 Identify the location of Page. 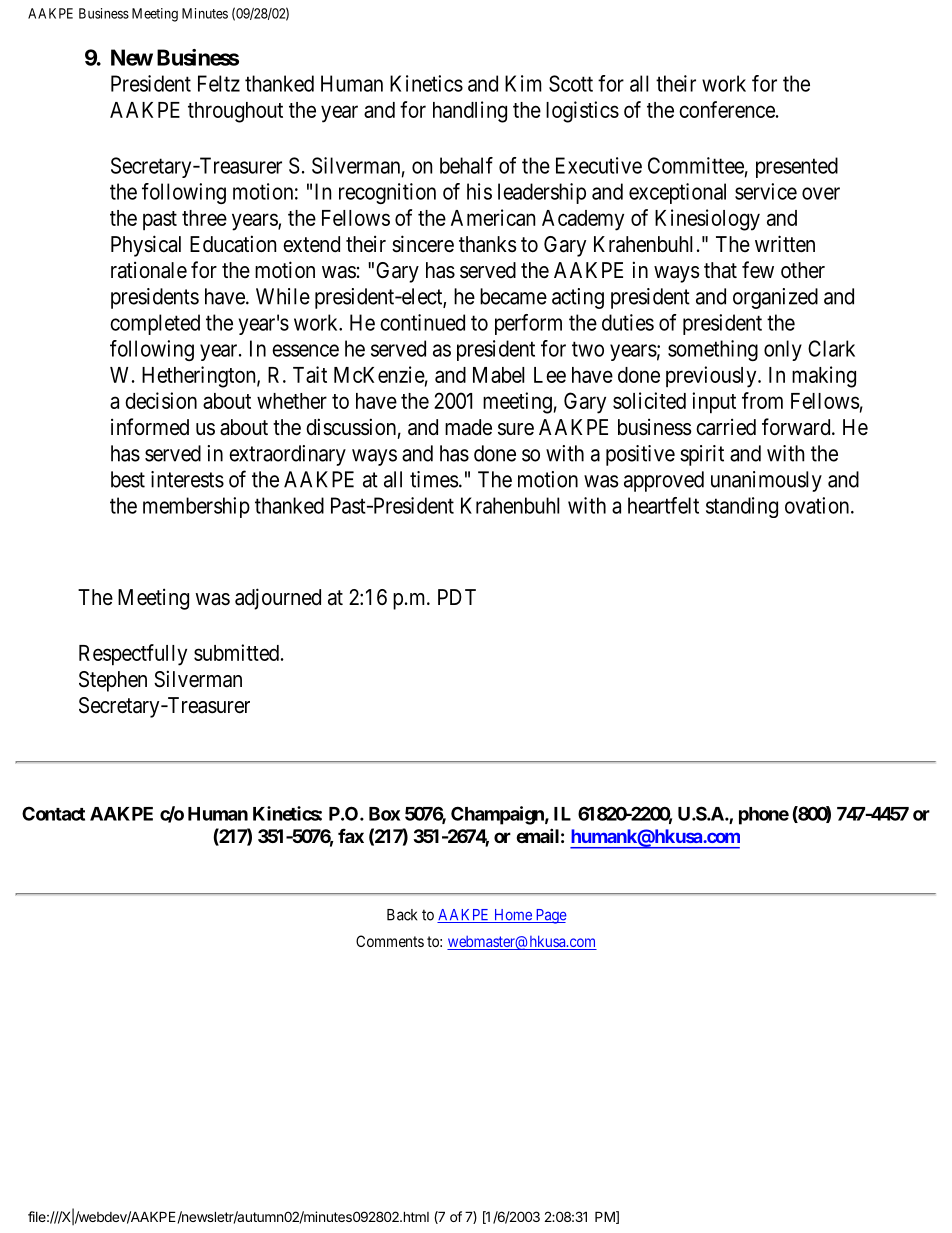
(550, 916).
